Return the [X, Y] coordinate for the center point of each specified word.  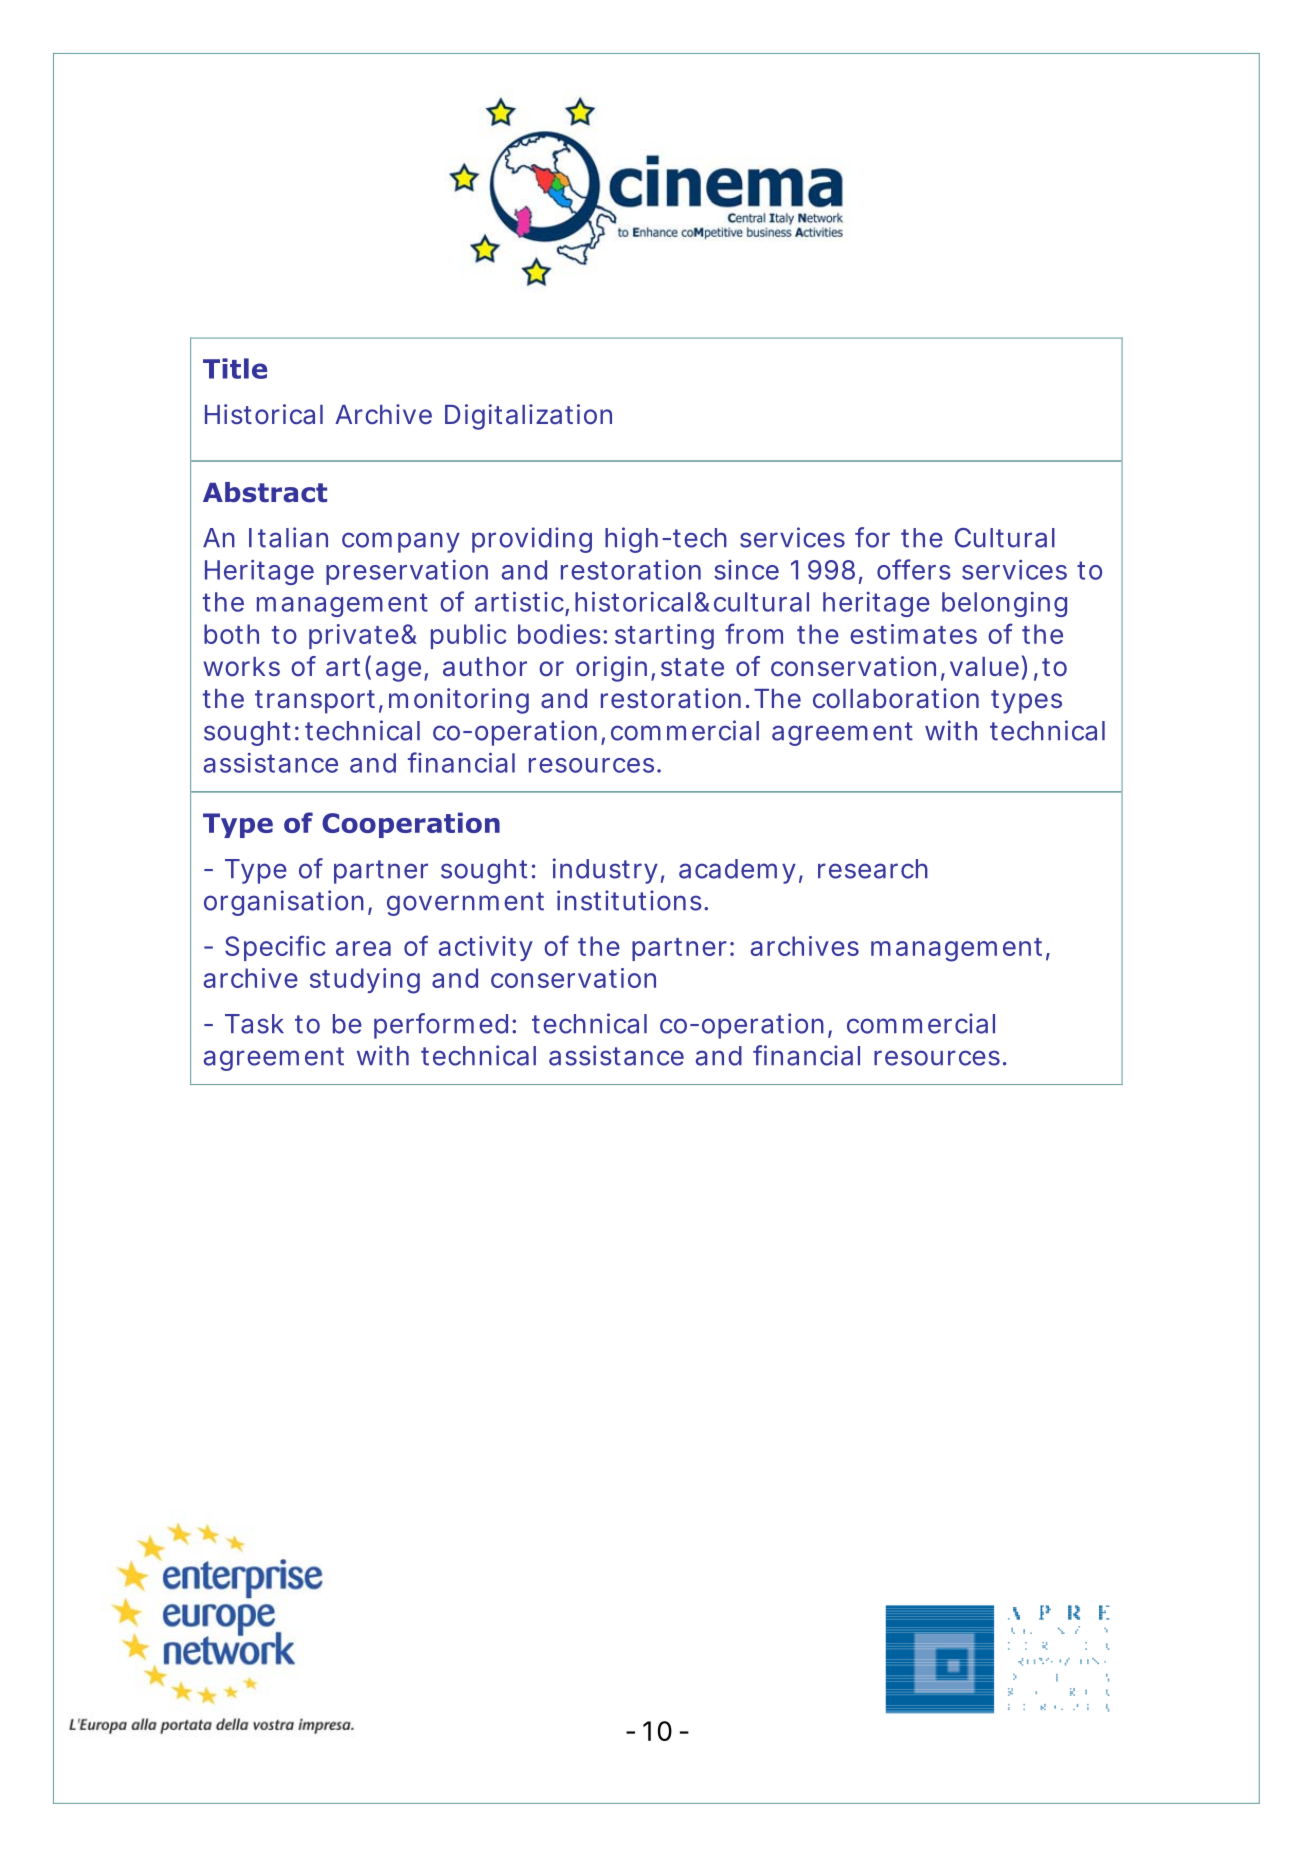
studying [365, 981]
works [241, 666]
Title [235, 368]
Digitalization [528, 417]
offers [914, 569]
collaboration [896, 698]
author [485, 667]
